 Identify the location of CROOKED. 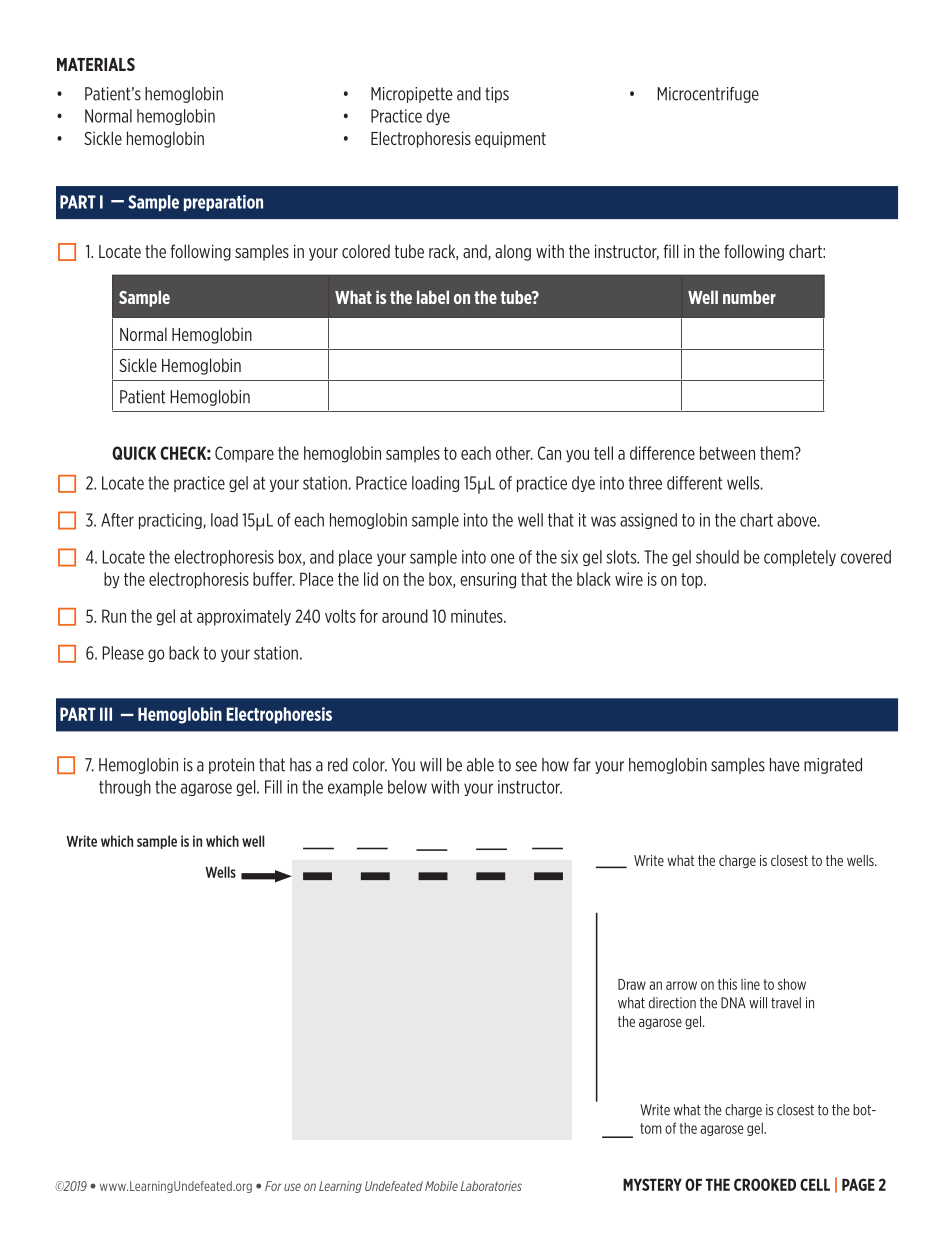
(765, 1184).
